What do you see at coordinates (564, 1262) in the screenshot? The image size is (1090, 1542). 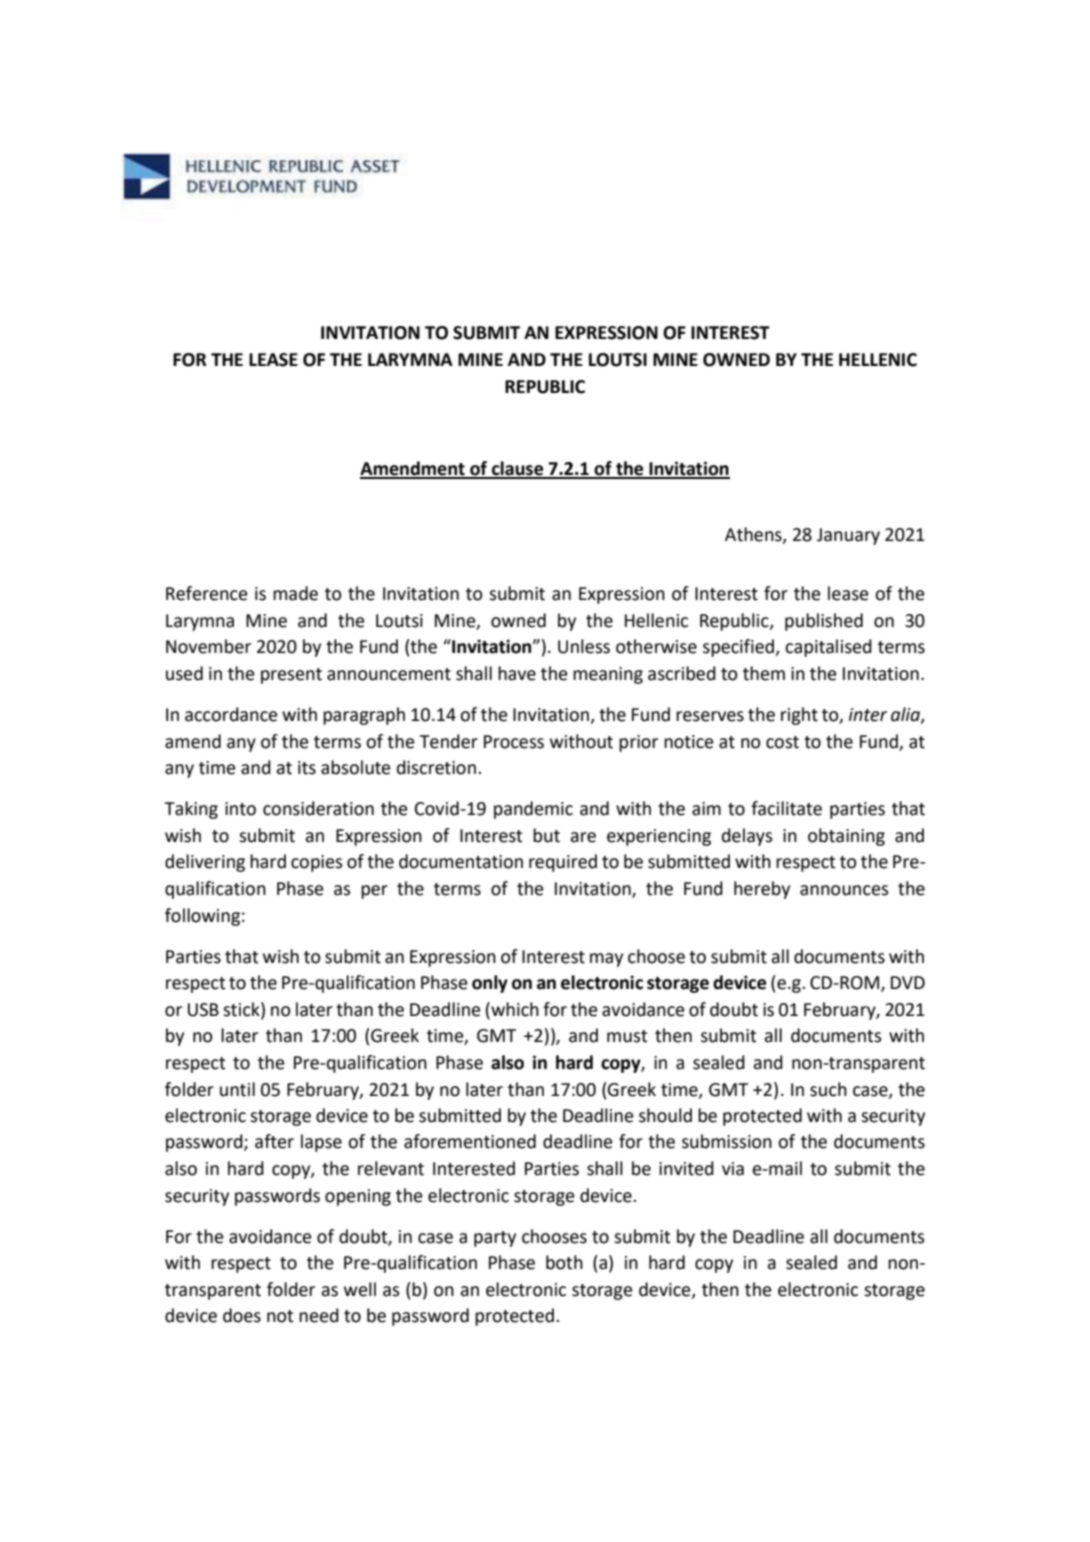 I see `both` at bounding box center [564, 1262].
